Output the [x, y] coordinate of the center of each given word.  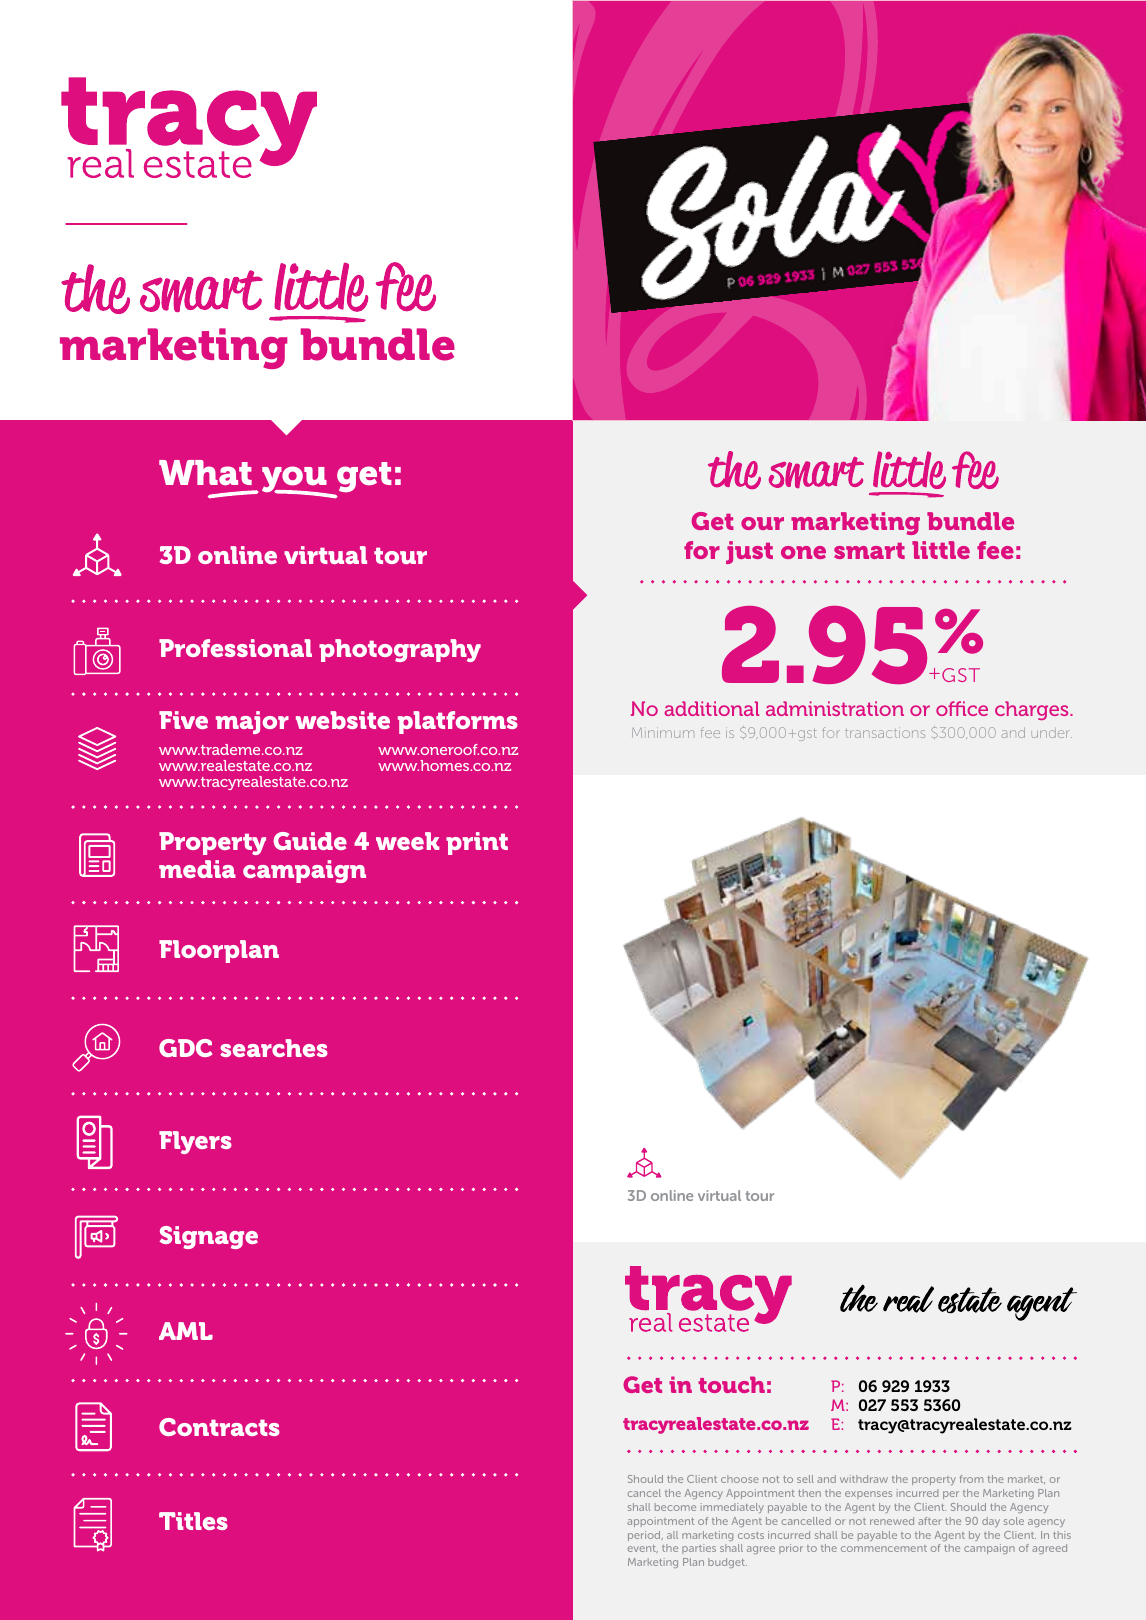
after [930, 1521]
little [941, 550]
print [477, 843]
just [749, 552]
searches [274, 1048]
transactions [885, 732]
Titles [193, 1521]
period [645, 1536]
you [295, 481]
